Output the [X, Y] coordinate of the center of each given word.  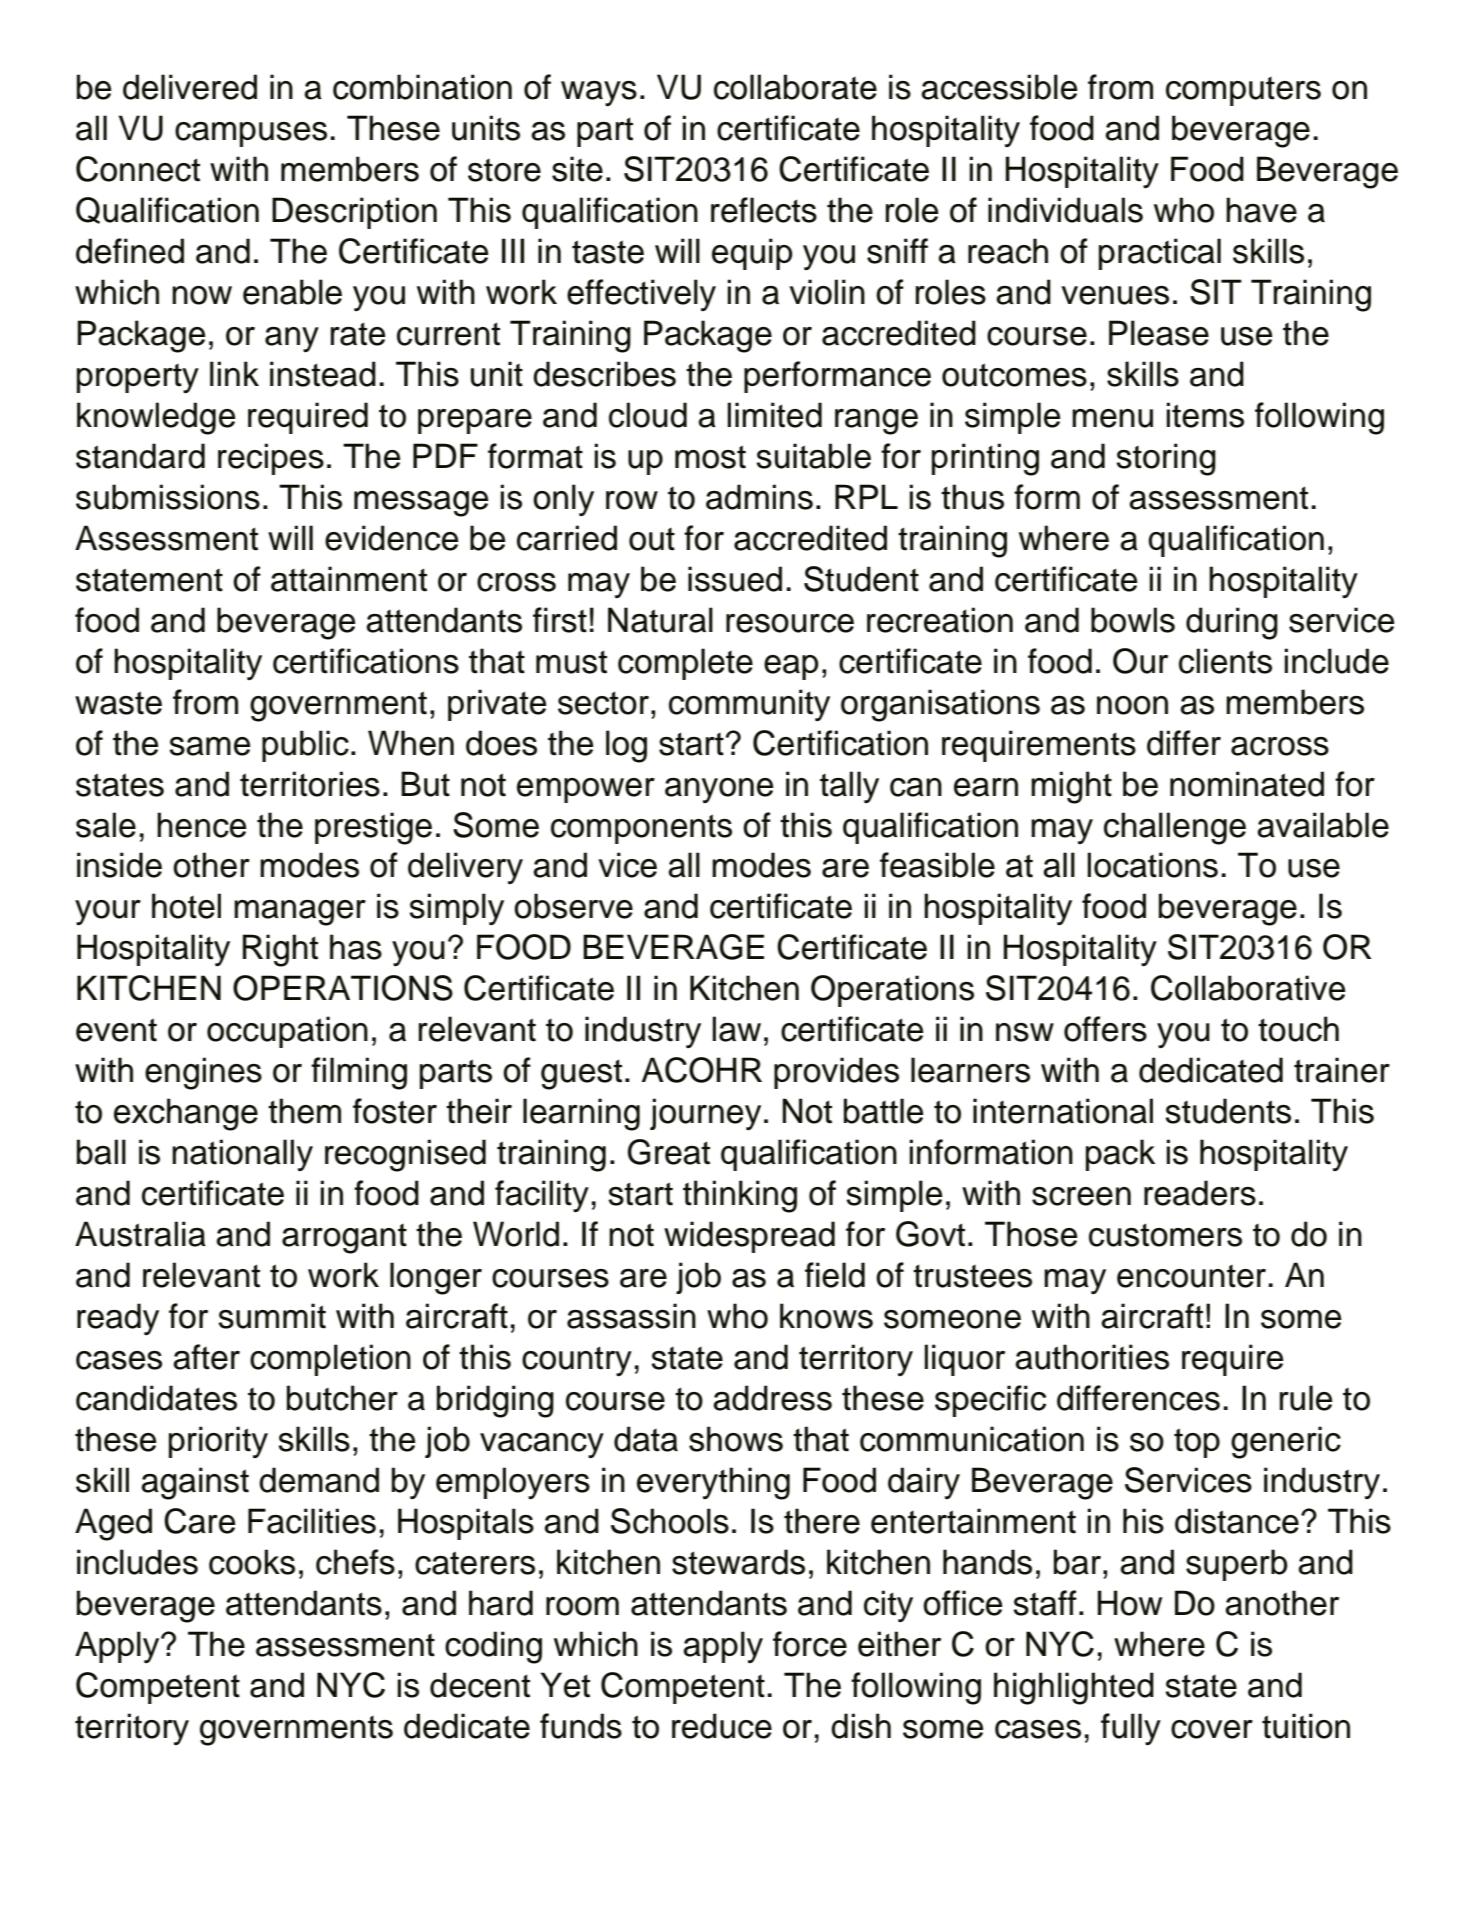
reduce [722, 1726]
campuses [251, 134]
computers [1243, 91]
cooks [252, 1562]
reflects [764, 210]
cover [1212, 1729]
